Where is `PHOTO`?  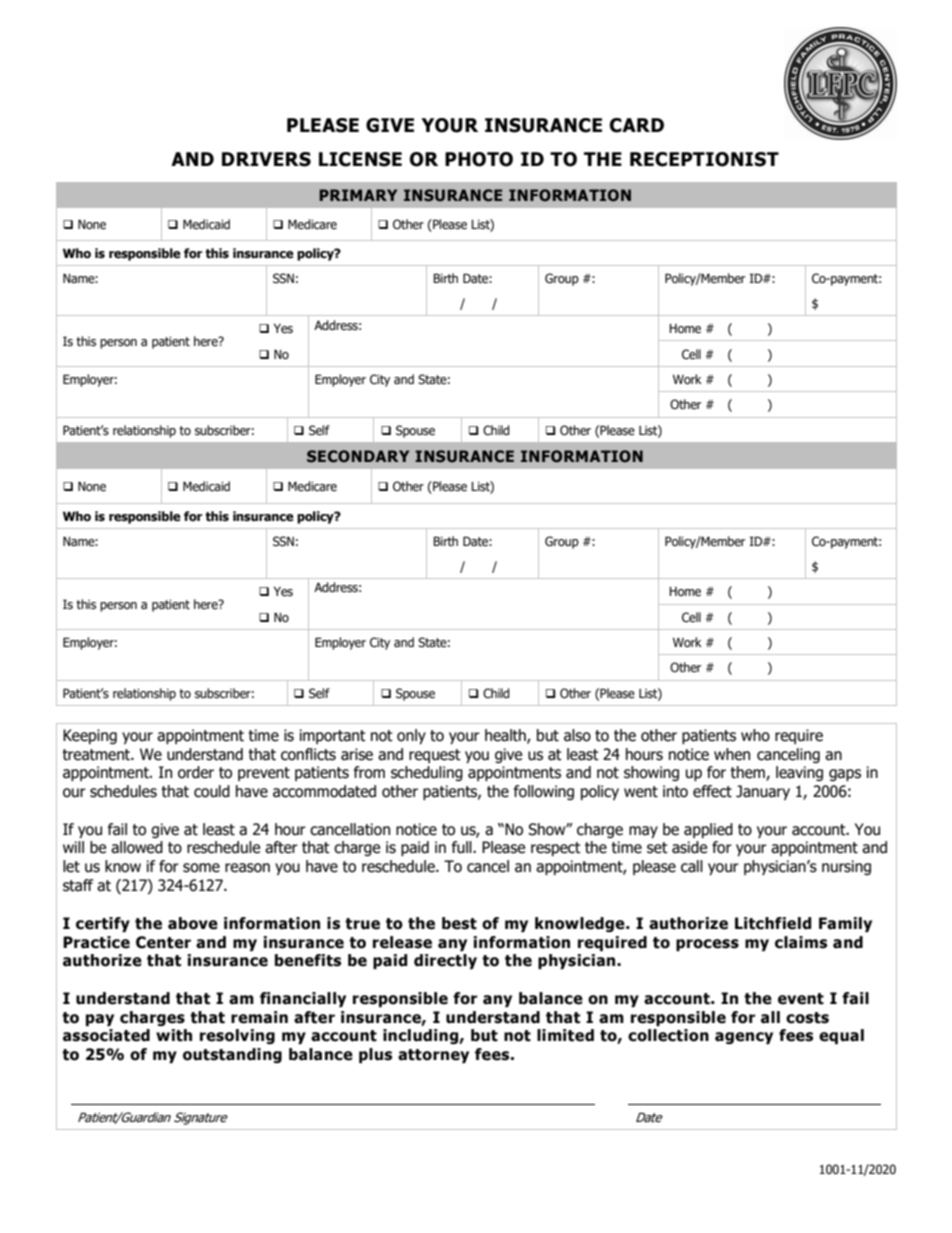
PHOTO is located at coordinates (479, 159).
